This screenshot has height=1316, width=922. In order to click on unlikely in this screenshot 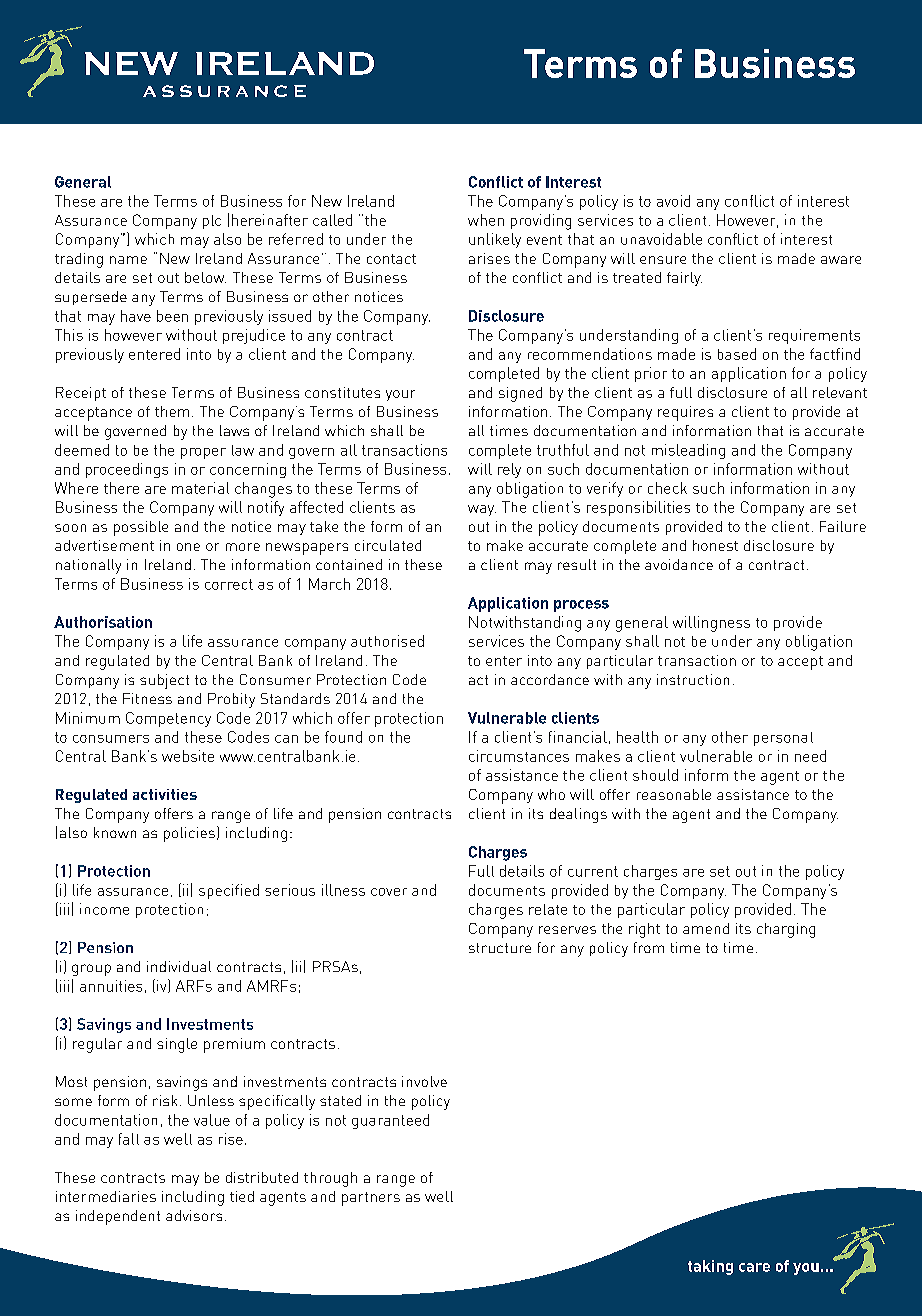, I will do `click(495, 240)`.
